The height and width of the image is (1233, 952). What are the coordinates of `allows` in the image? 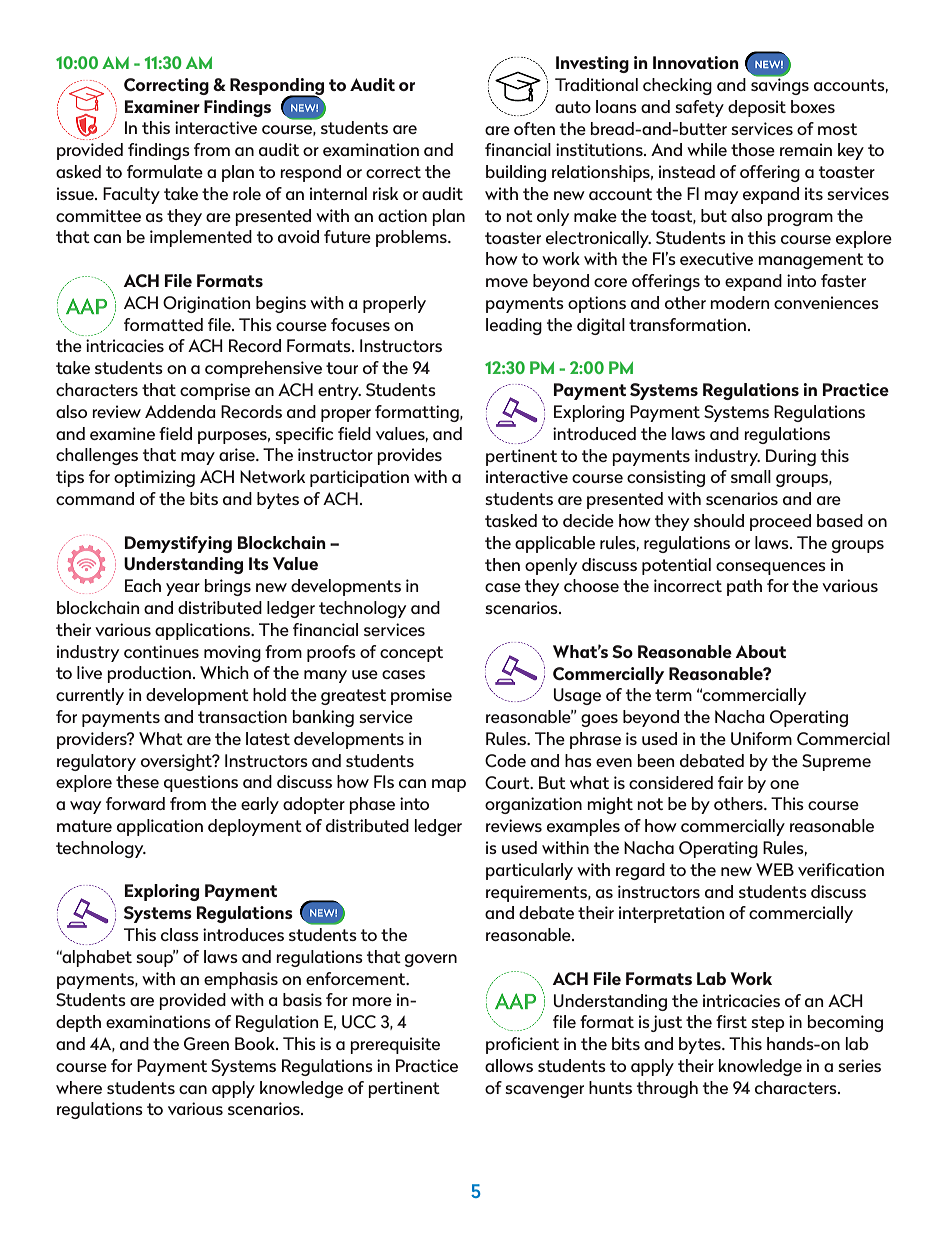 It's located at (509, 1065).
